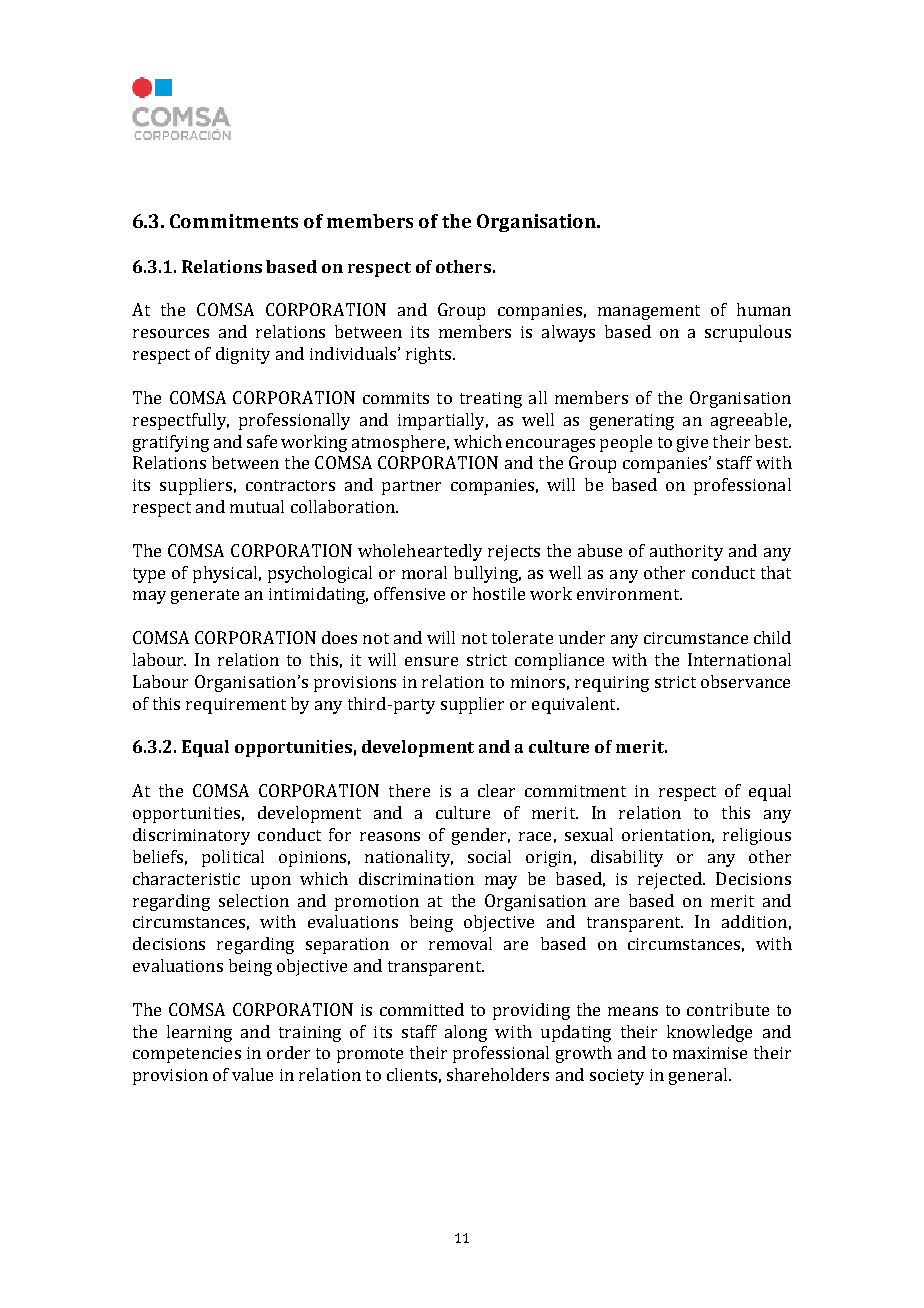 This screenshot has width=924, height=1308. Describe the element at coordinates (671, 880) in the screenshot. I see `rejected` at that location.
